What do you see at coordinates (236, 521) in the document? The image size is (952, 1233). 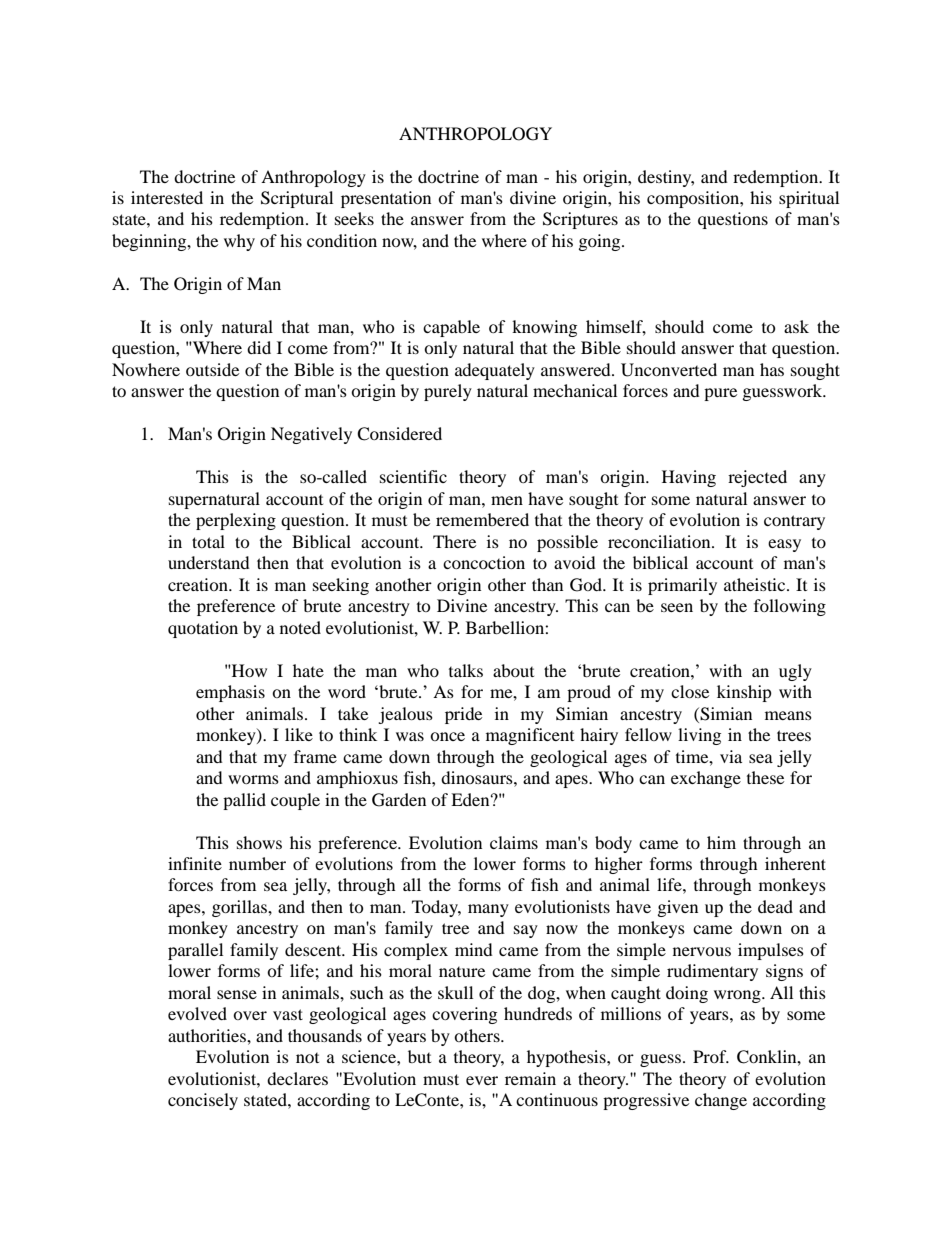 I see `perplexing` at bounding box center [236, 521].
